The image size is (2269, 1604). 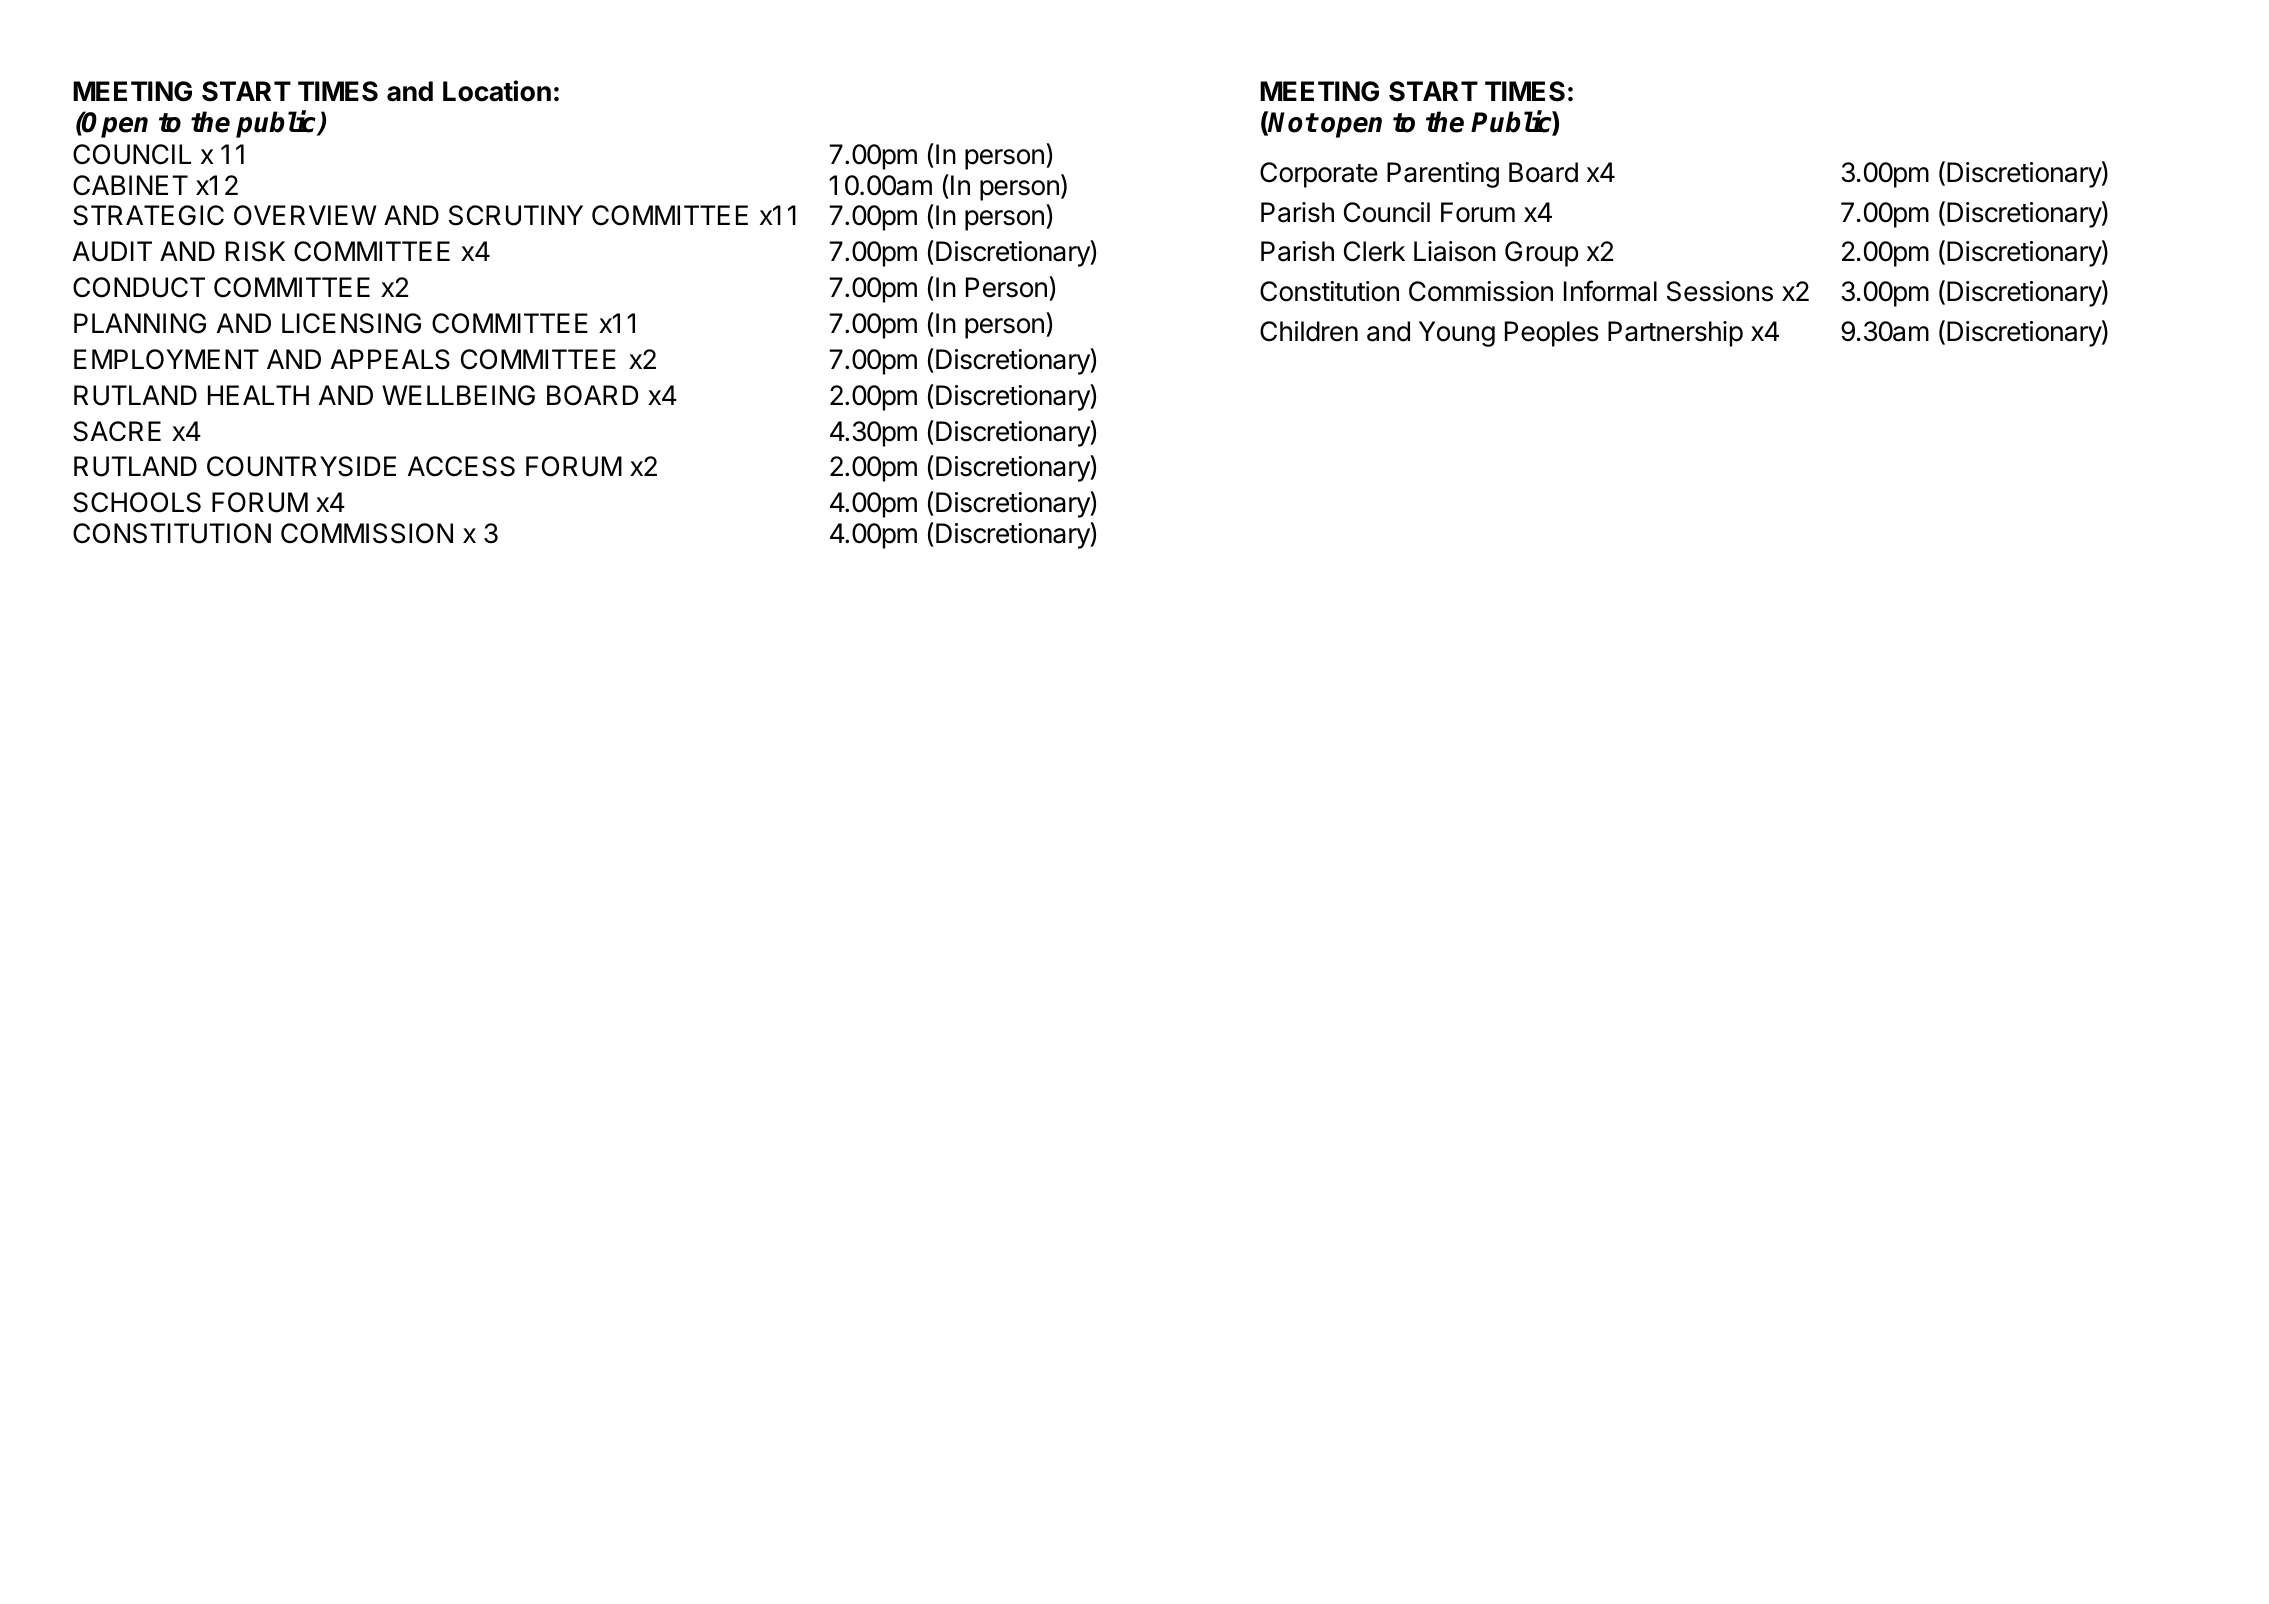 I want to click on OVERVIEW, so click(x=305, y=215).
